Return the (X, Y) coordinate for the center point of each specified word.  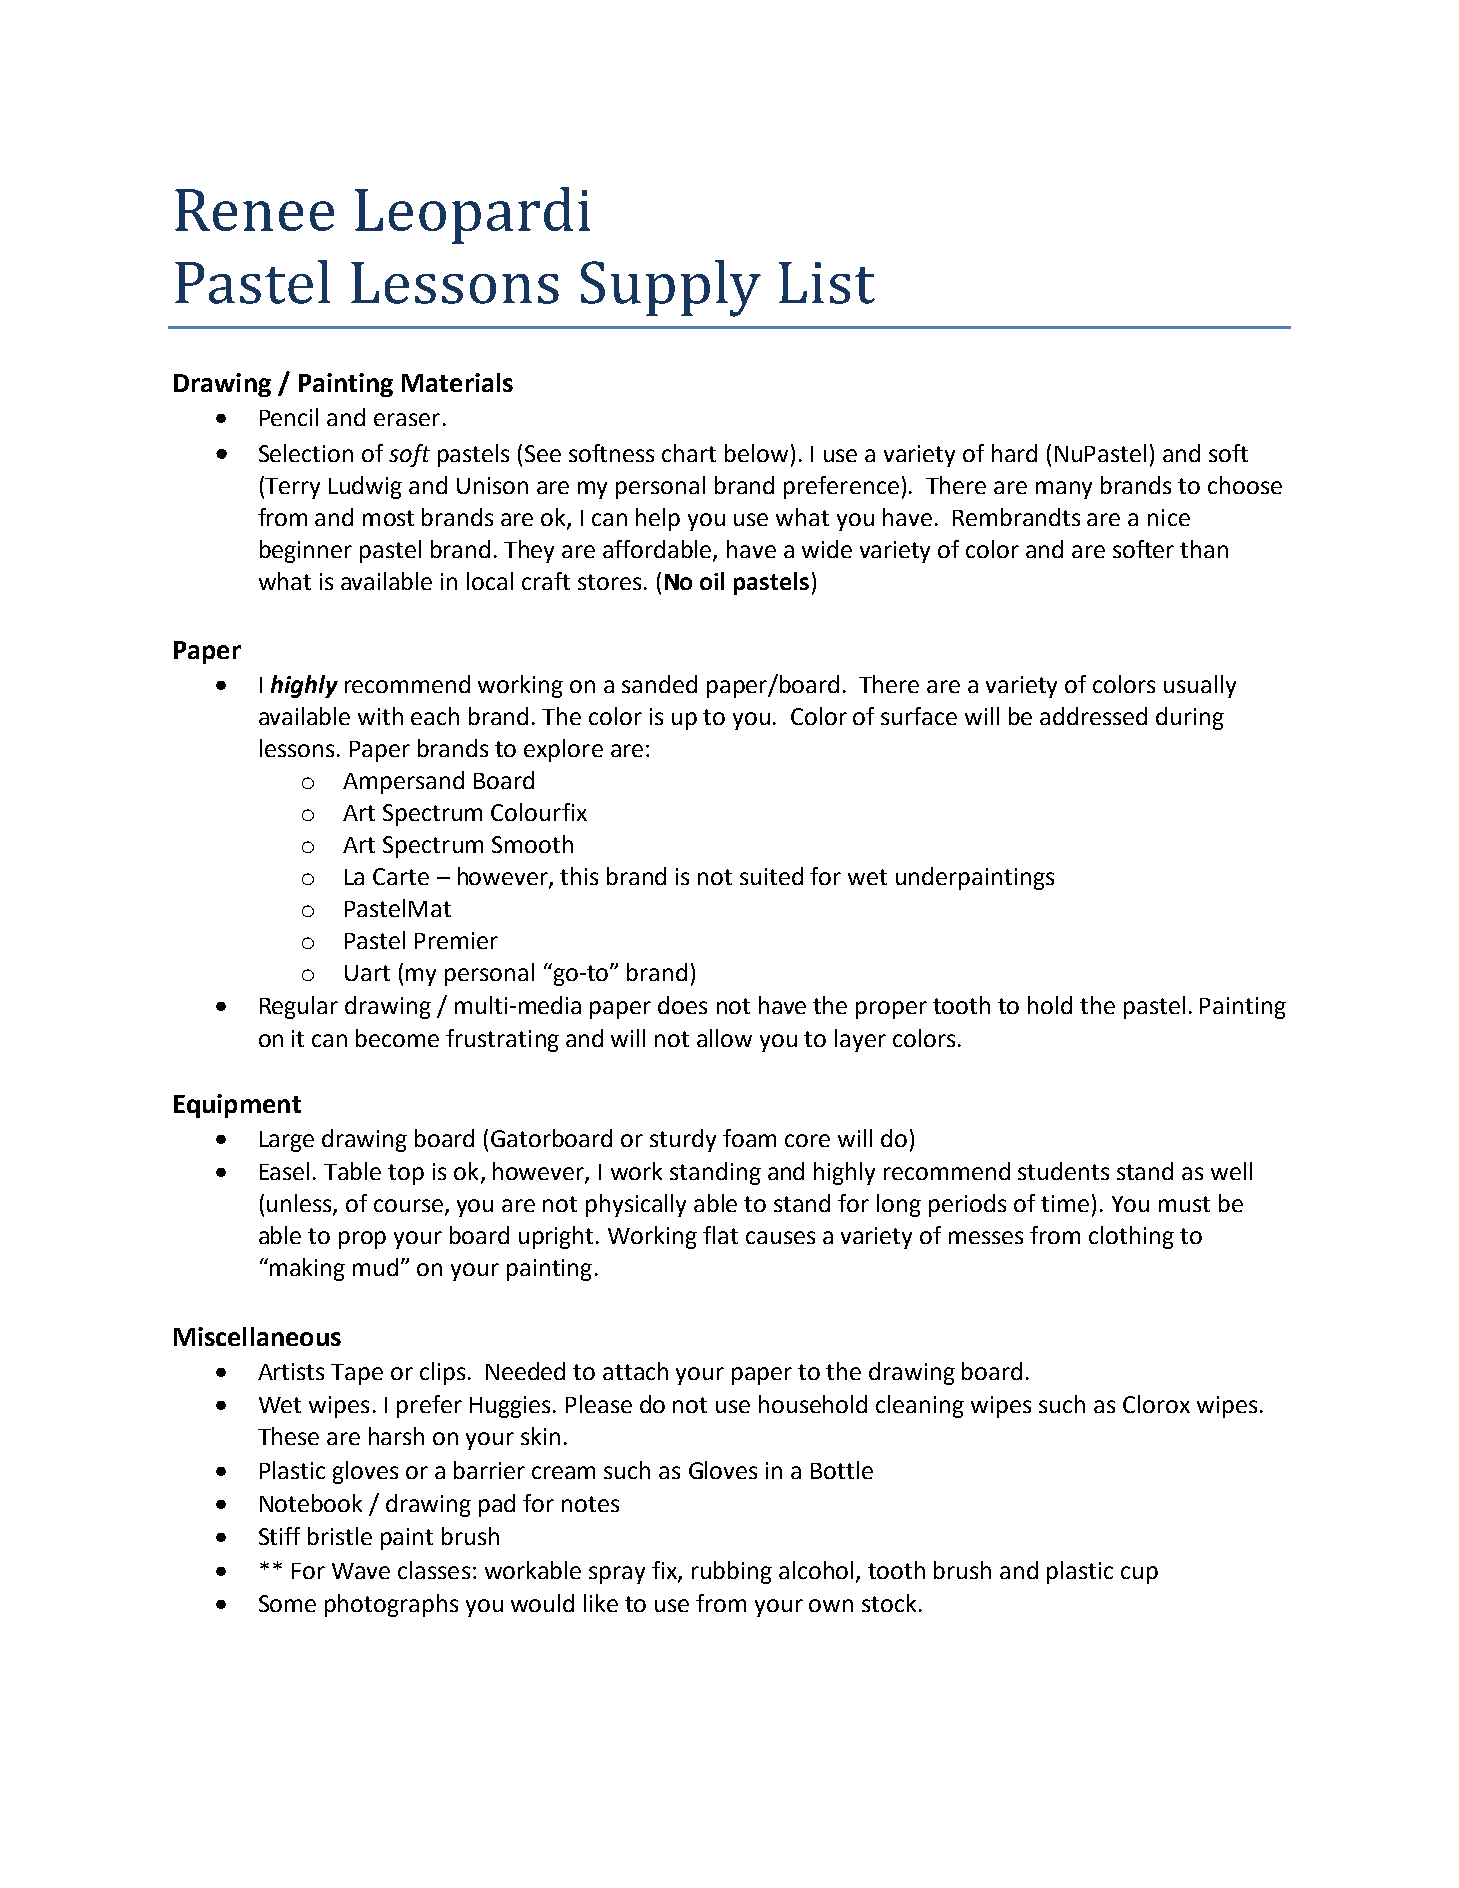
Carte (401, 876)
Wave (361, 1571)
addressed (1093, 716)
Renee (254, 210)
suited (771, 876)
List (827, 283)
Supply (671, 288)
